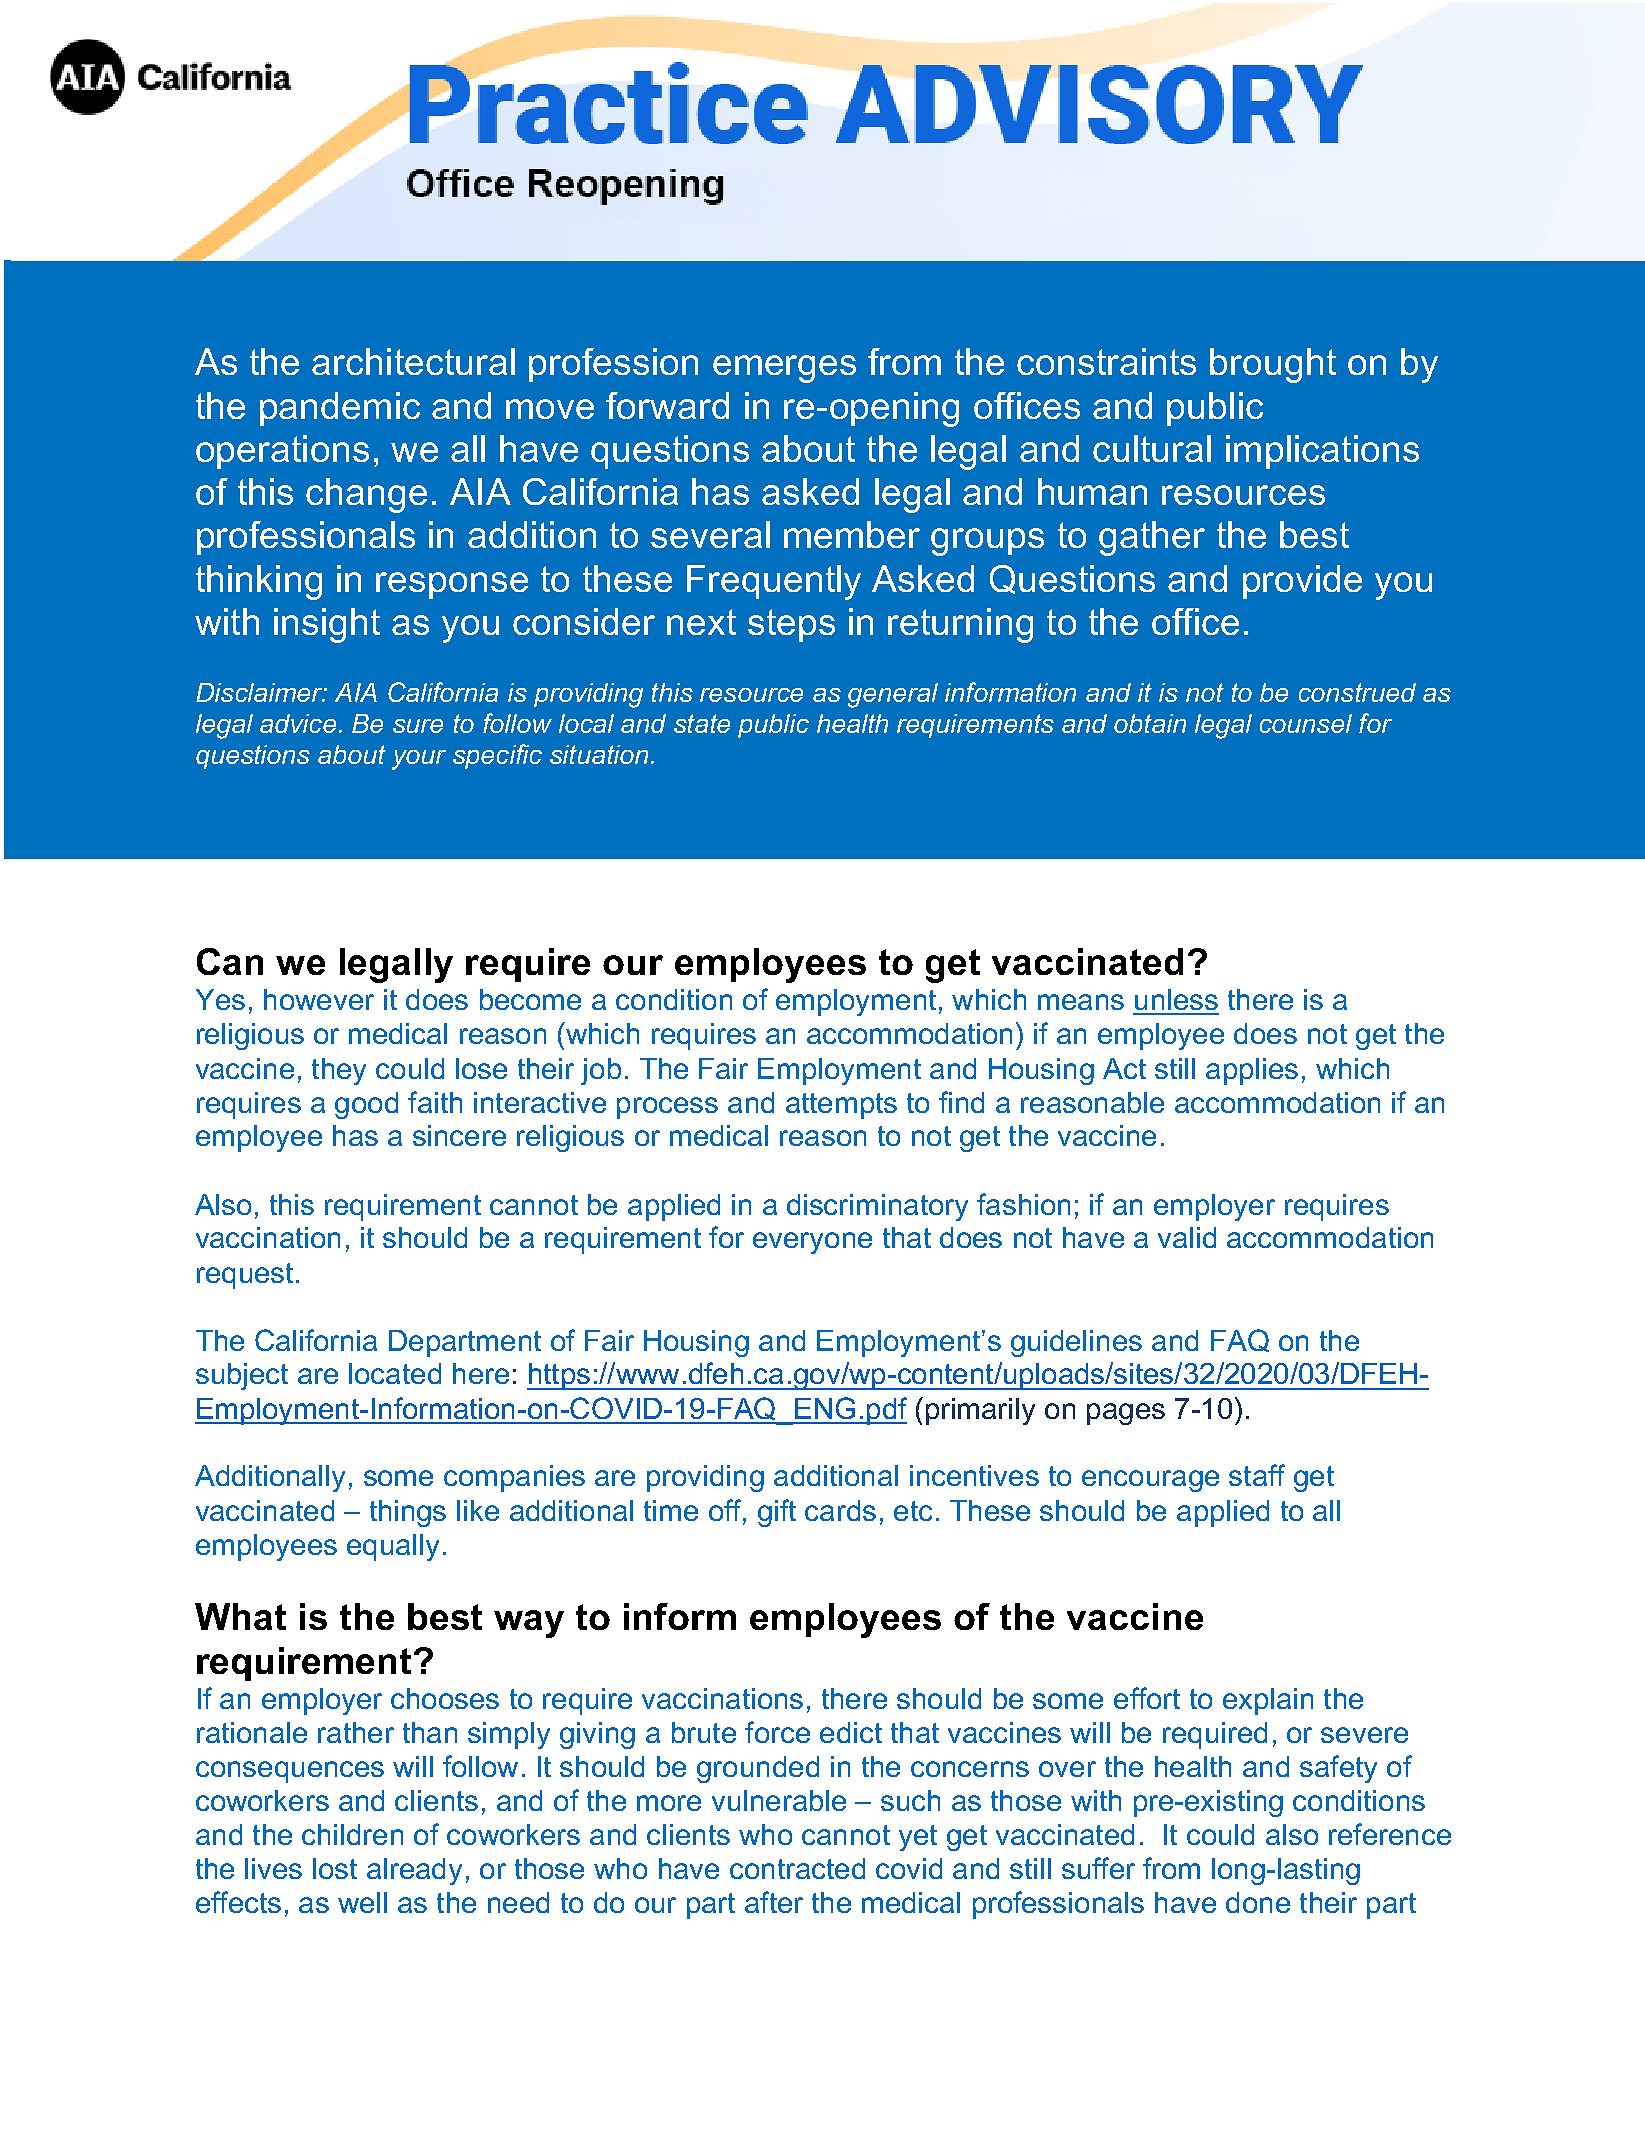  I want to click on emerges, so click(784, 369).
